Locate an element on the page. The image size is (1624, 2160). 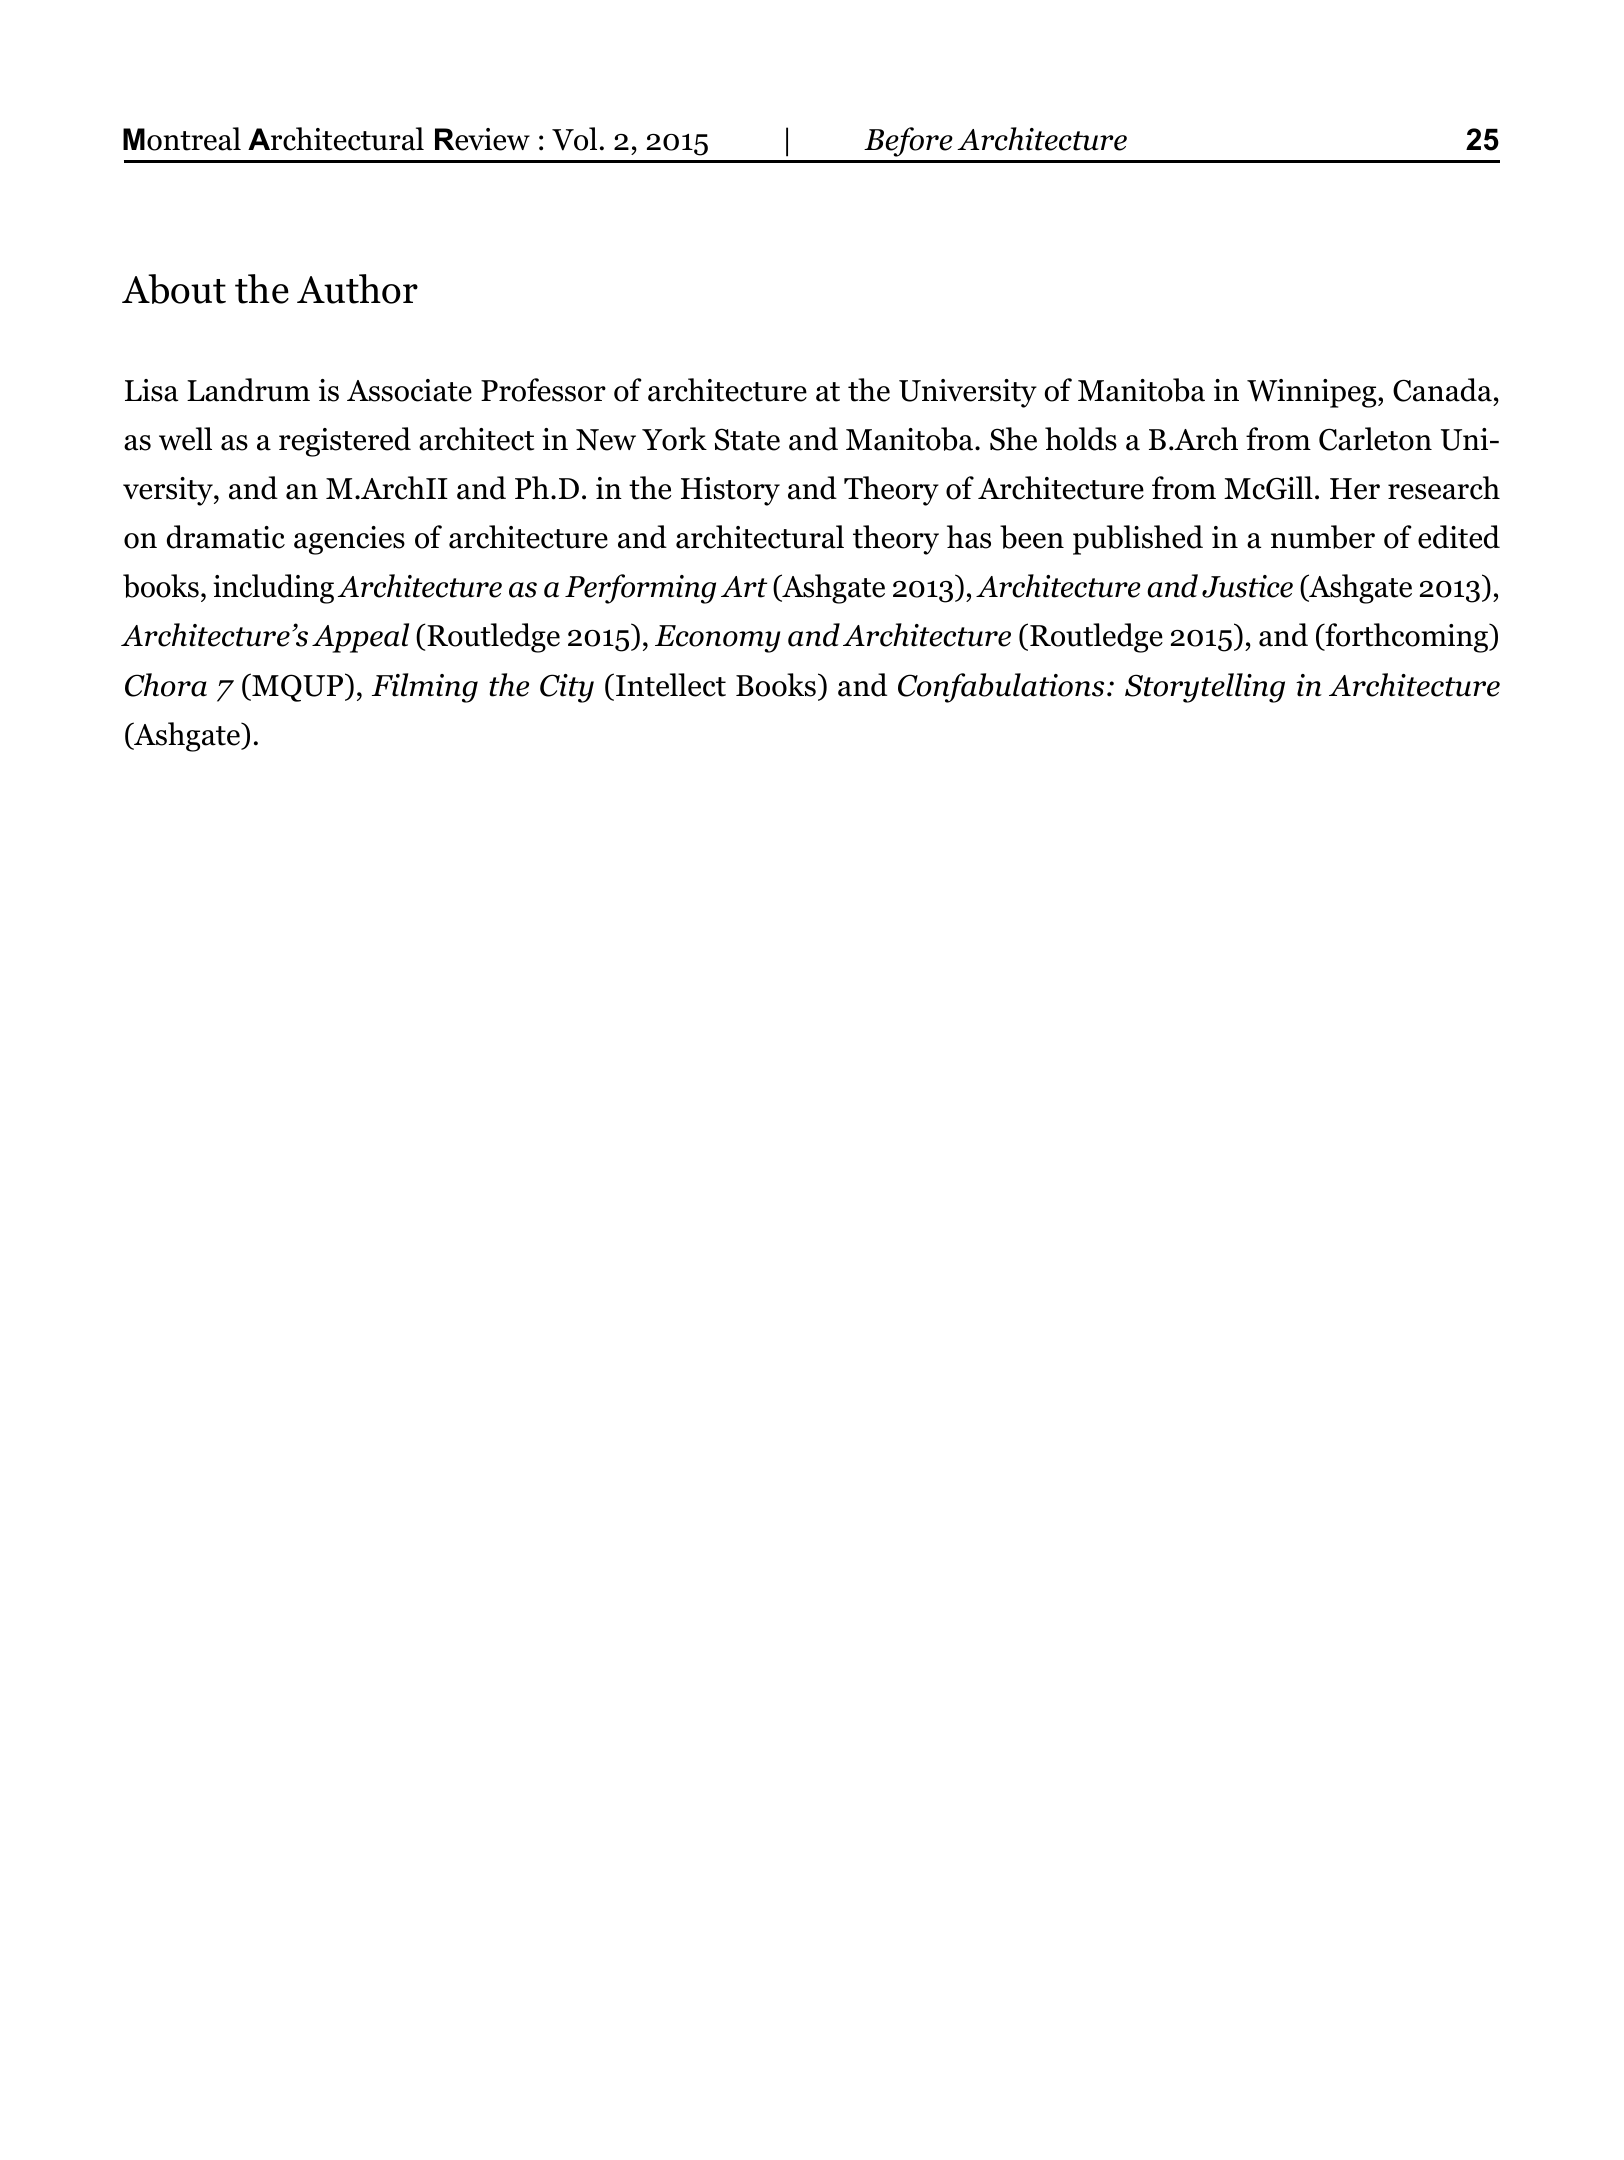
Winnipeg is located at coordinates (1313, 393).
